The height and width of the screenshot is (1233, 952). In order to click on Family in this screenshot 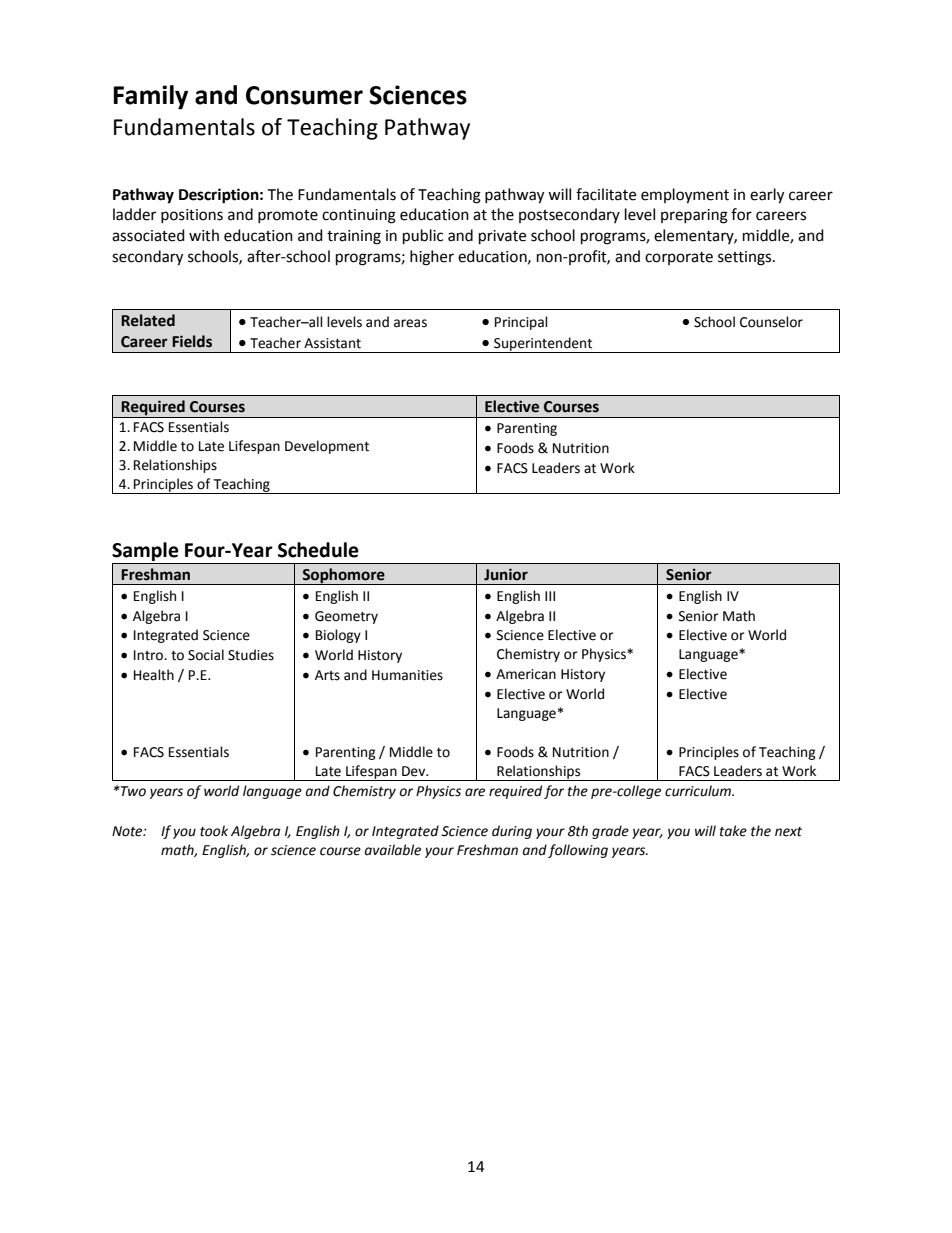, I will do `click(150, 97)`.
